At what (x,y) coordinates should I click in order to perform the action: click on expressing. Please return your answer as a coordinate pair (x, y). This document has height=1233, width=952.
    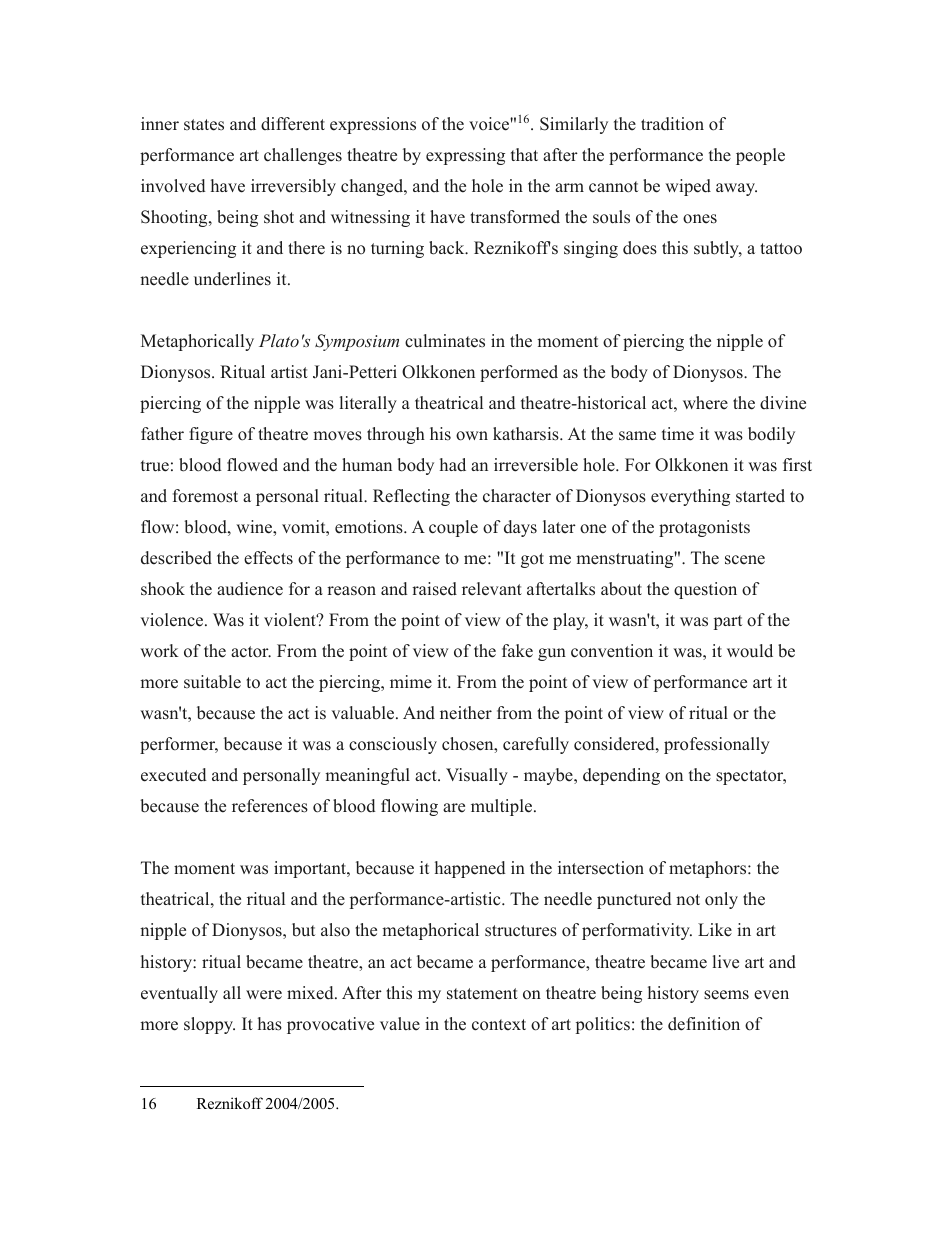
    Looking at the image, I should click on (465, 156).
